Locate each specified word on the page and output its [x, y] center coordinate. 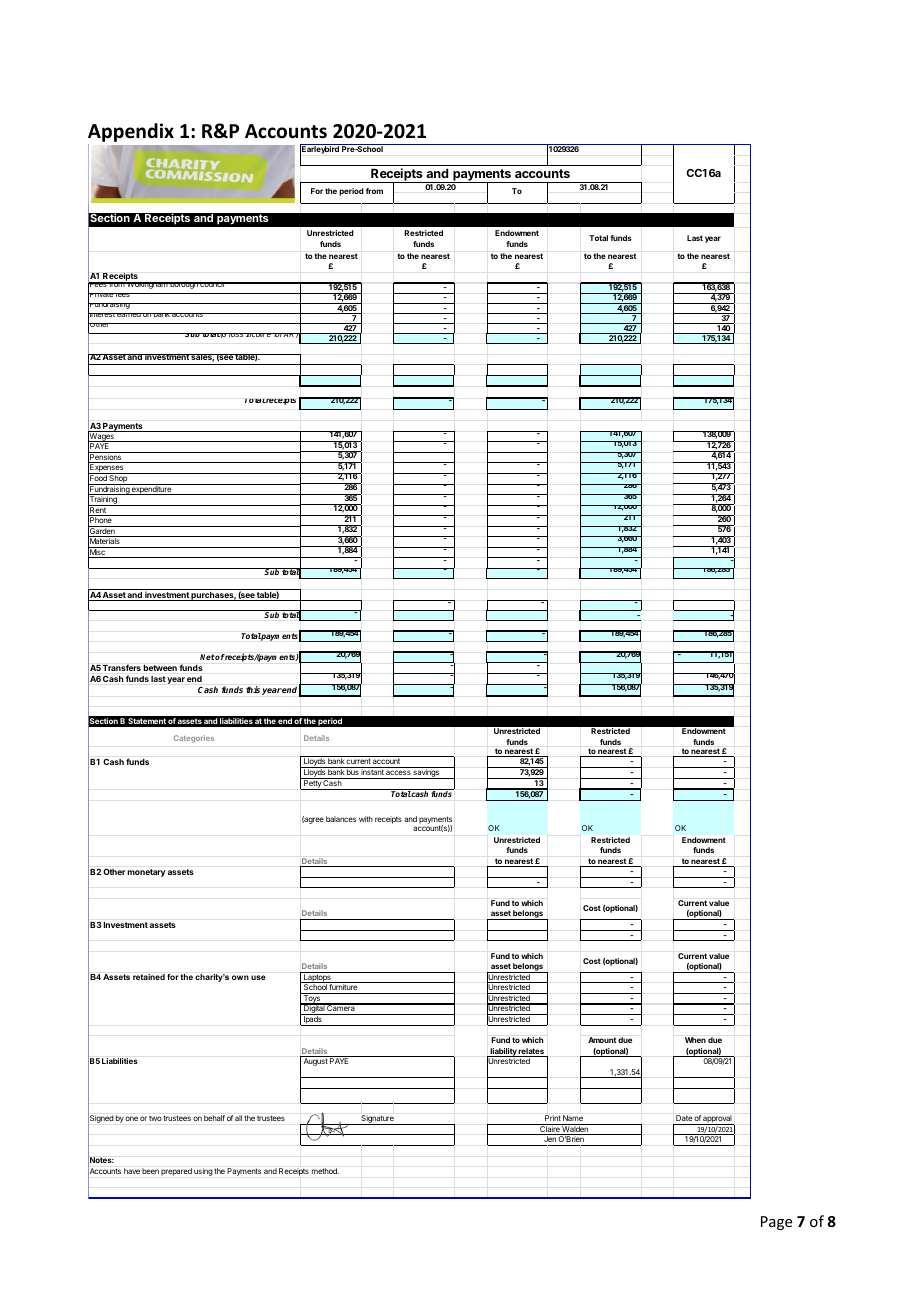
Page [776, 1223]
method [325, 1171]
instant [372, 771]
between [160, 668]
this [253, 689]
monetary [146, 873]
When [695, 1040]
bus [353, 771]
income [258, 335]
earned [129, 315]
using [203, 1172]
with [366, 819]
